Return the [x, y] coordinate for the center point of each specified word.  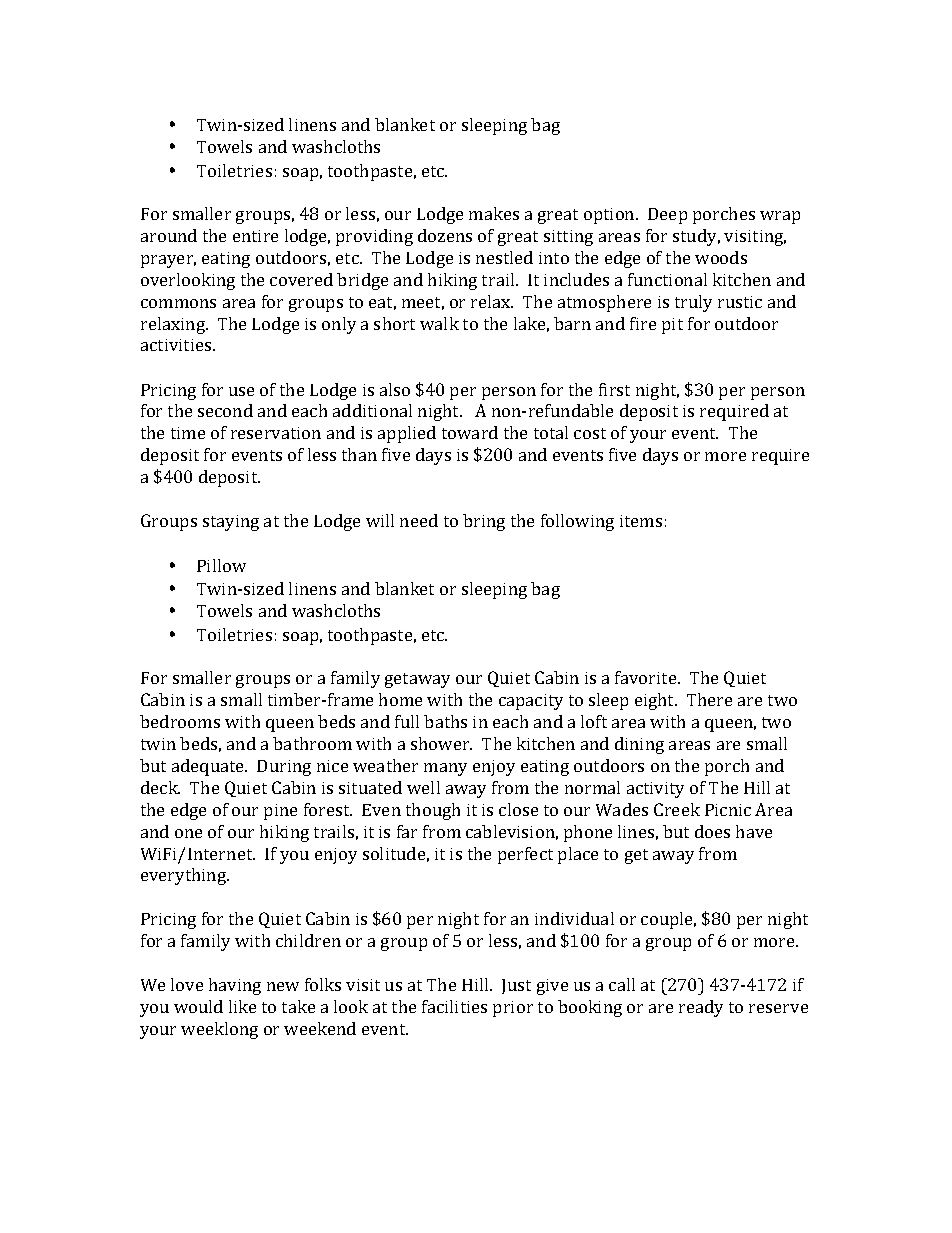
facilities [454, 1006]
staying [231, 523]
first [614, 389]
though [433, 811]
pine [280, 812]
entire [255, 236]
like [242, 1006]
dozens [445, 235]
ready [701, 1008]
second [225, 410]
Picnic [728, 810]
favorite [647, 677]
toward [470, 432]
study [696, 237]
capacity [531, 702]
